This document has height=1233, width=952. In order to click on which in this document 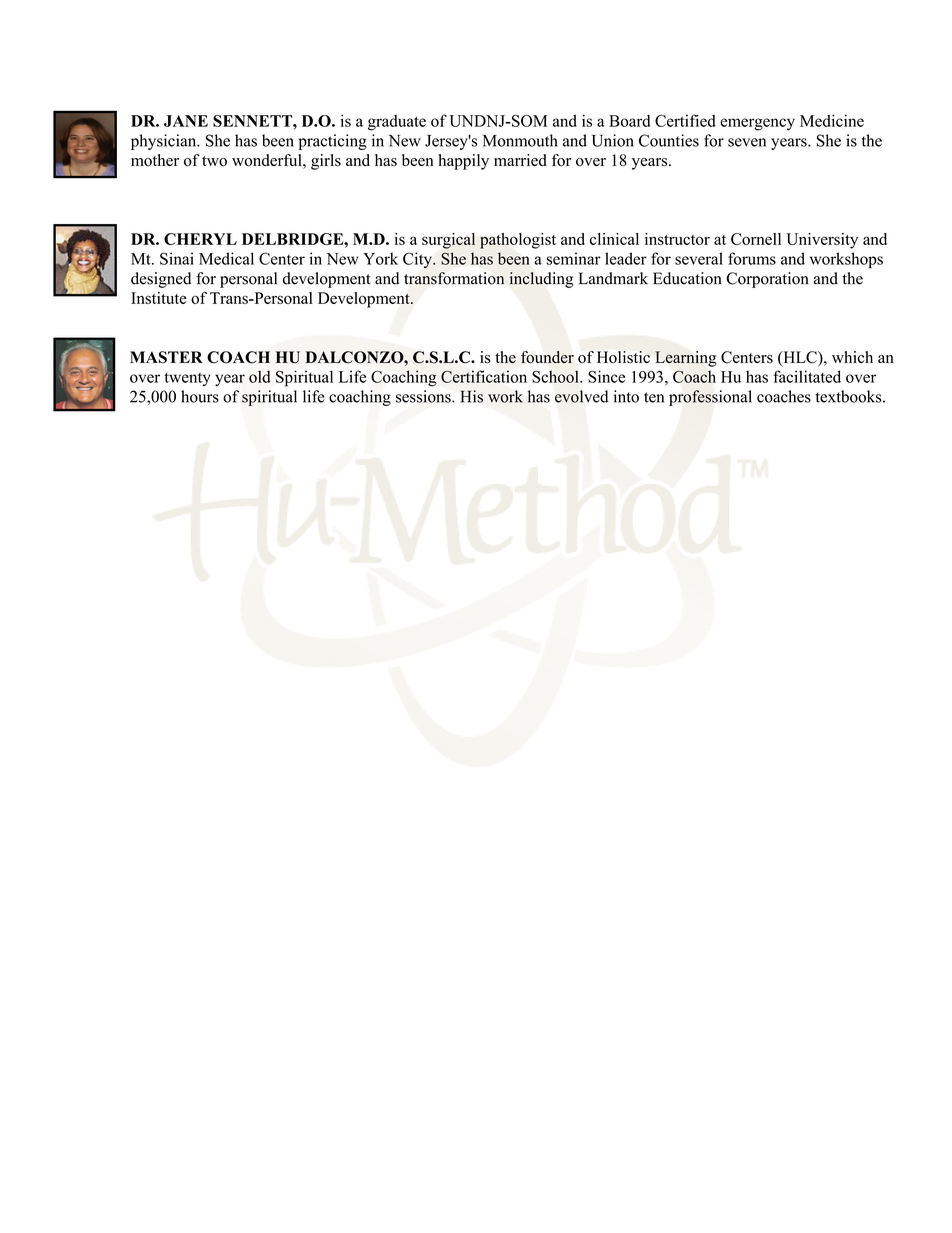, I will do `click(852, 357)`.
